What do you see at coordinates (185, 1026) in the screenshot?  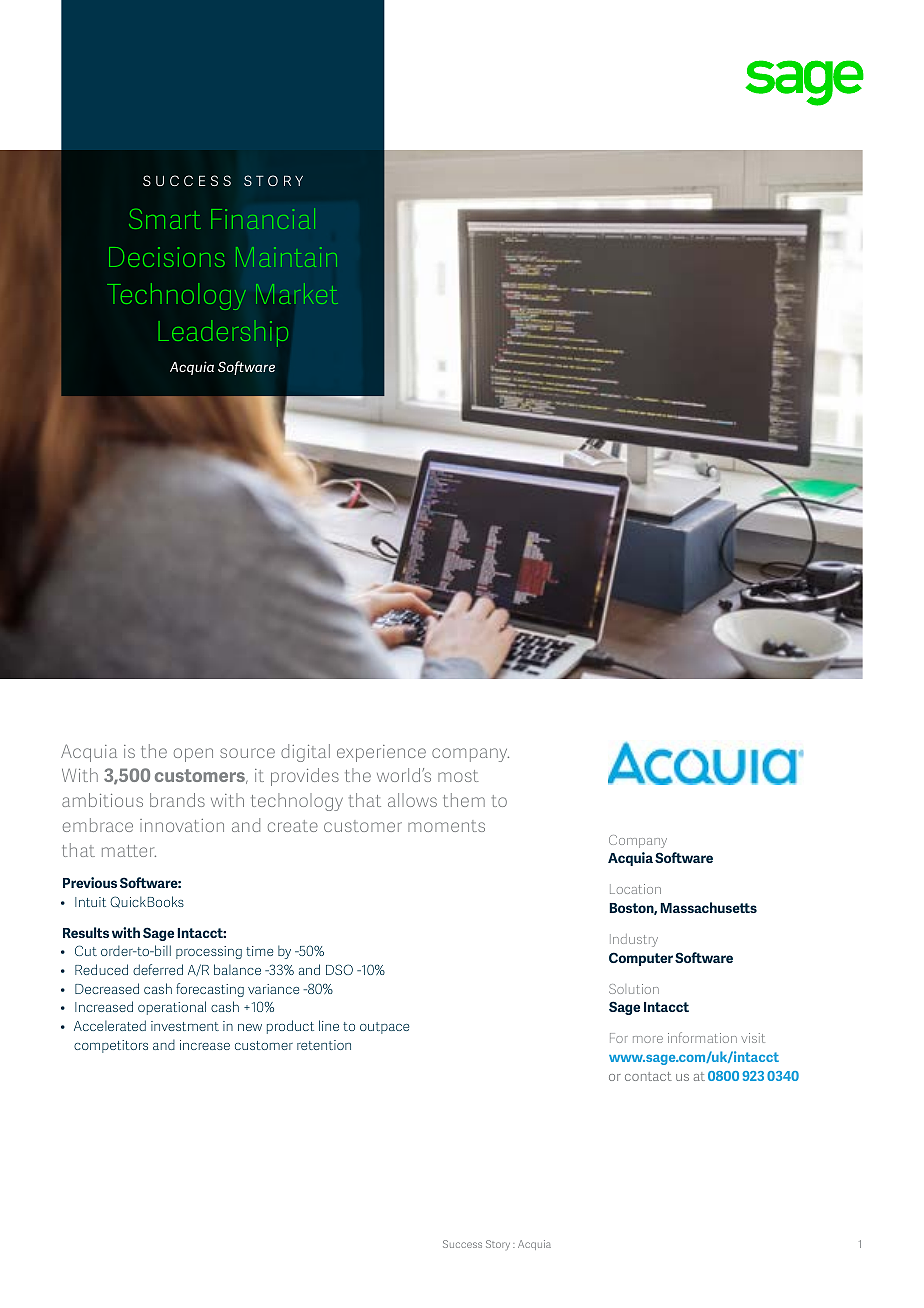 I see `investment` at bounding box center [185, 1026].
